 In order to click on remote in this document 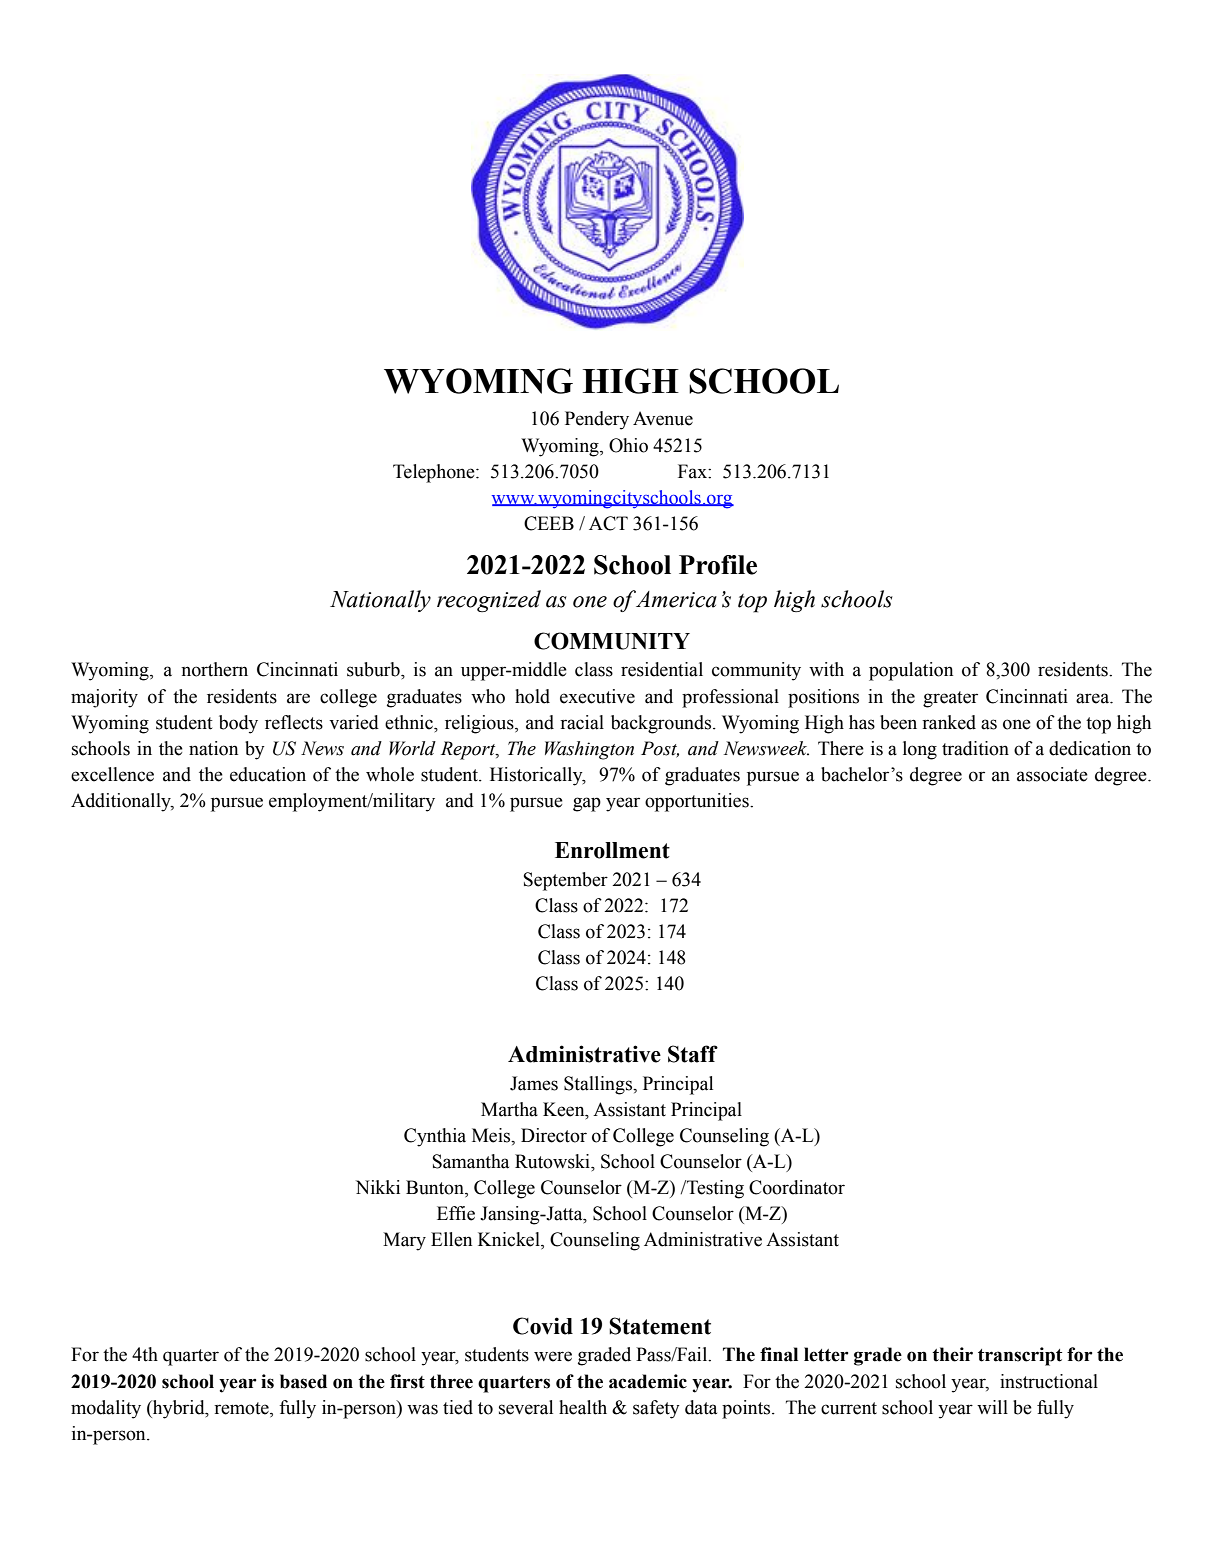, I will do `click(242, 1409)`.
